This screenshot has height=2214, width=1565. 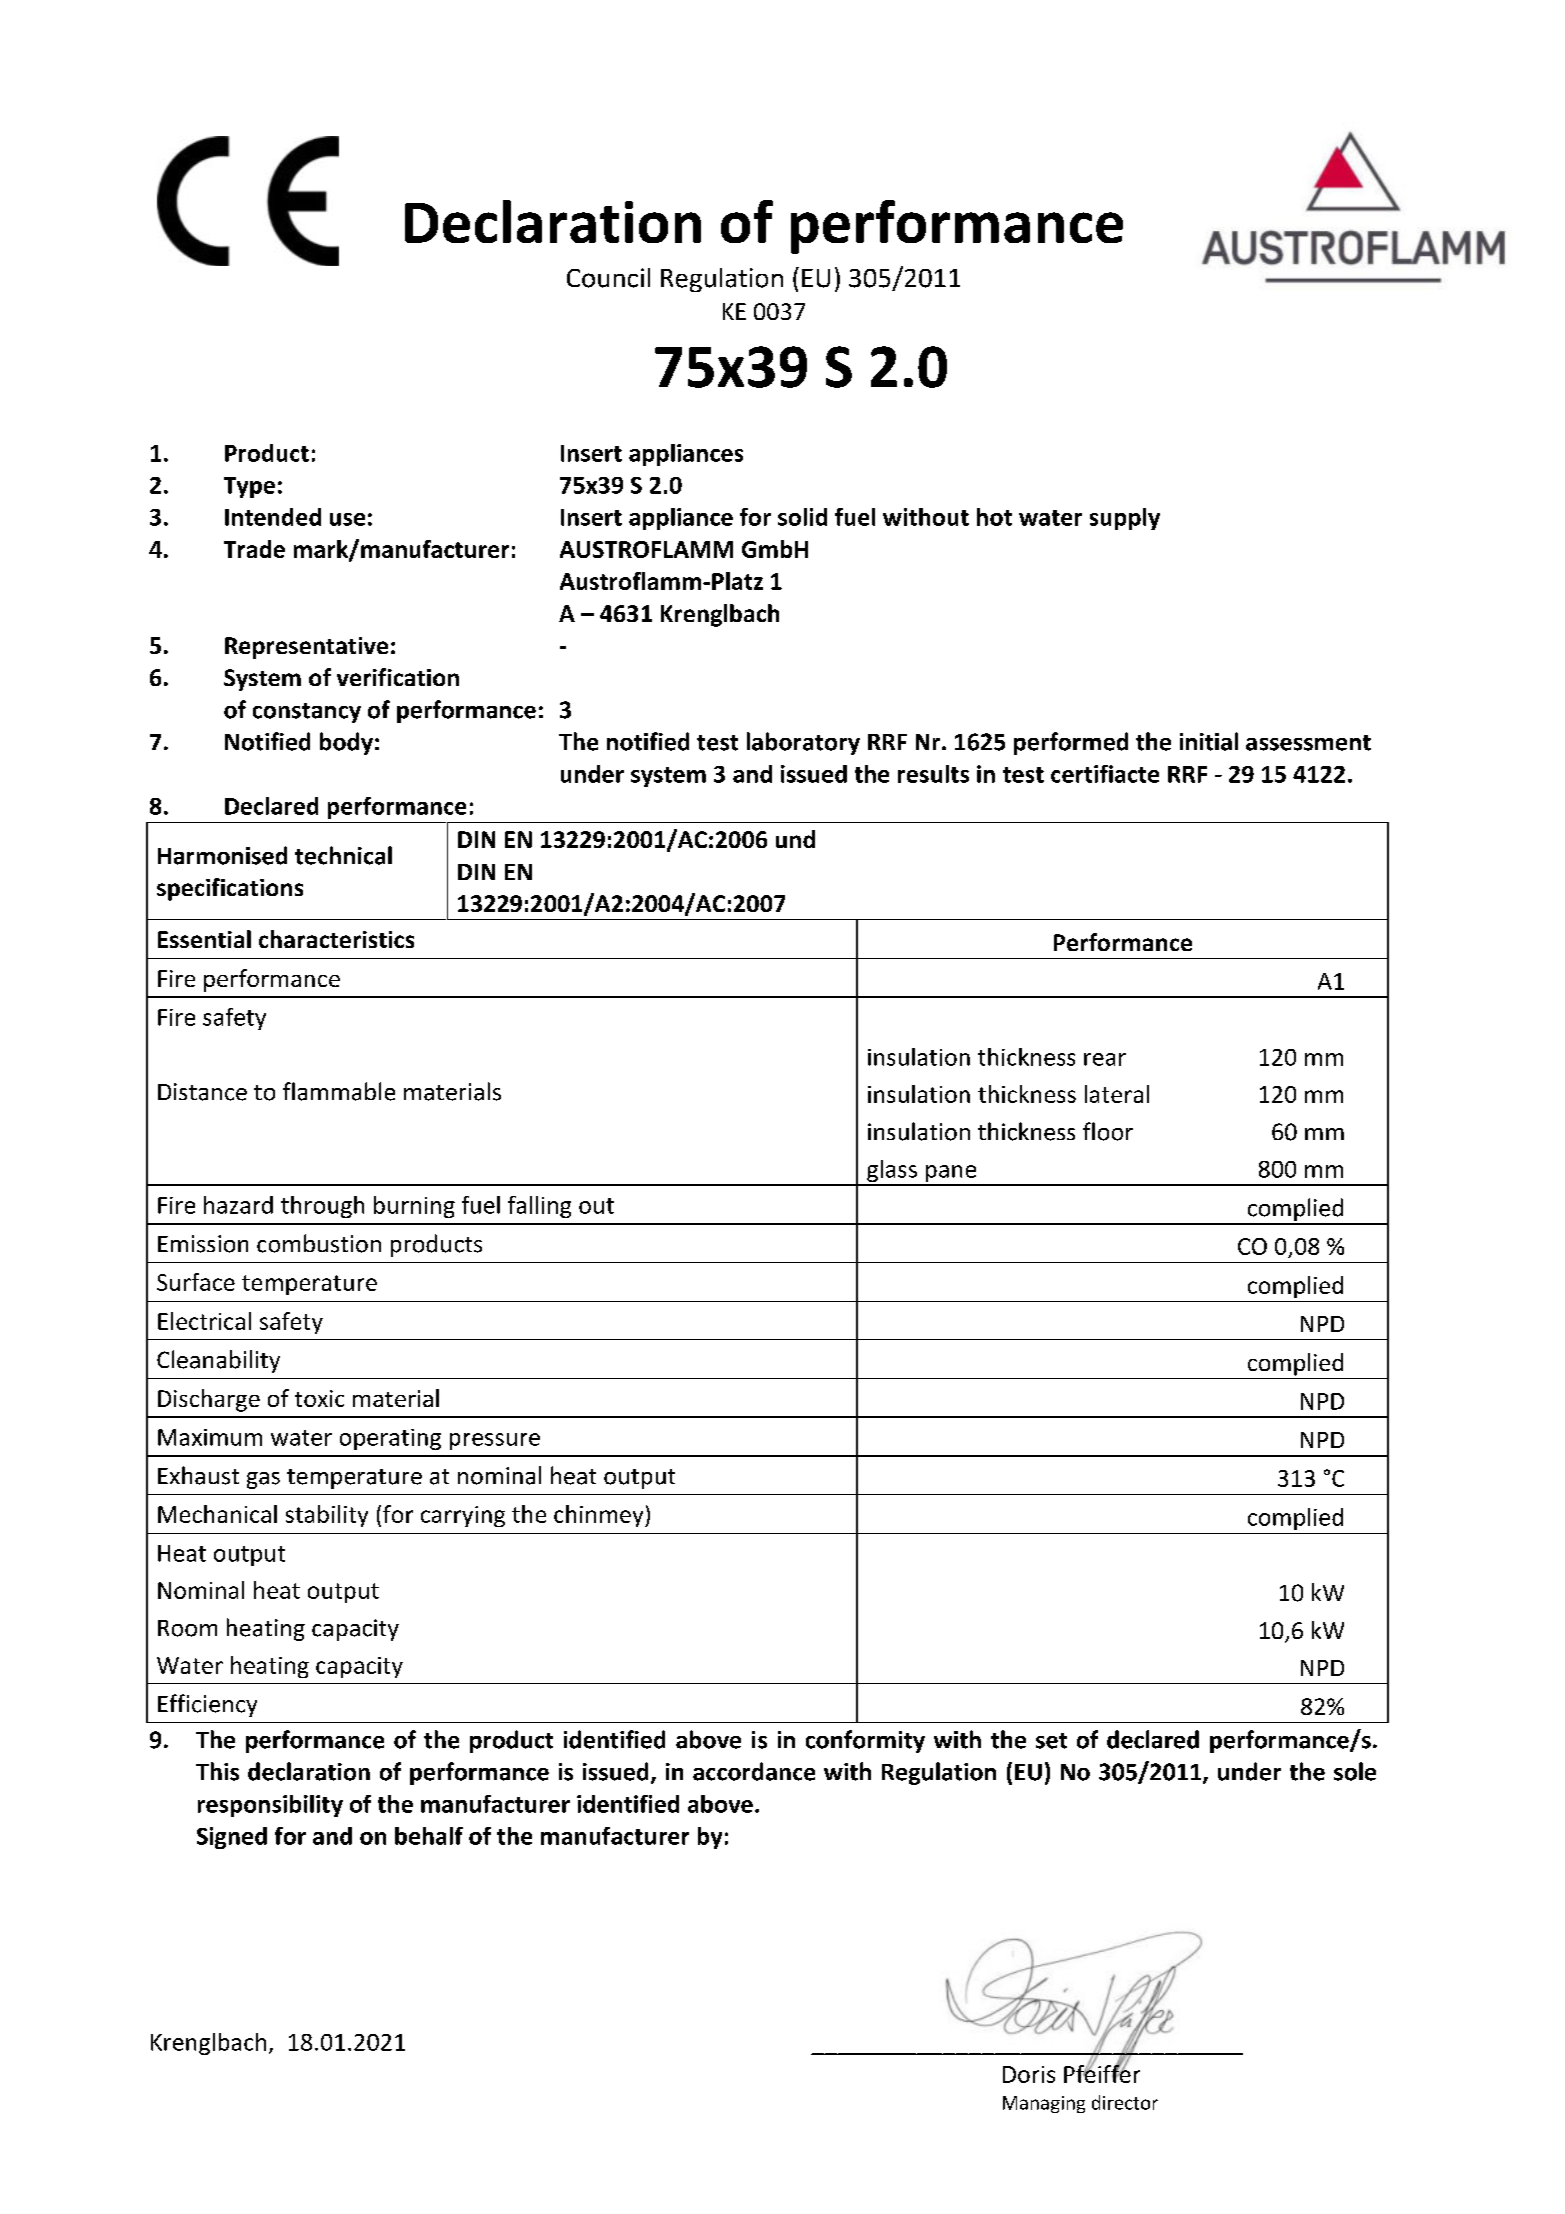 What do you see at coordinates (232, 1838) in the screenshot?
I see `Signed` at bounding box center [232, 1838].
